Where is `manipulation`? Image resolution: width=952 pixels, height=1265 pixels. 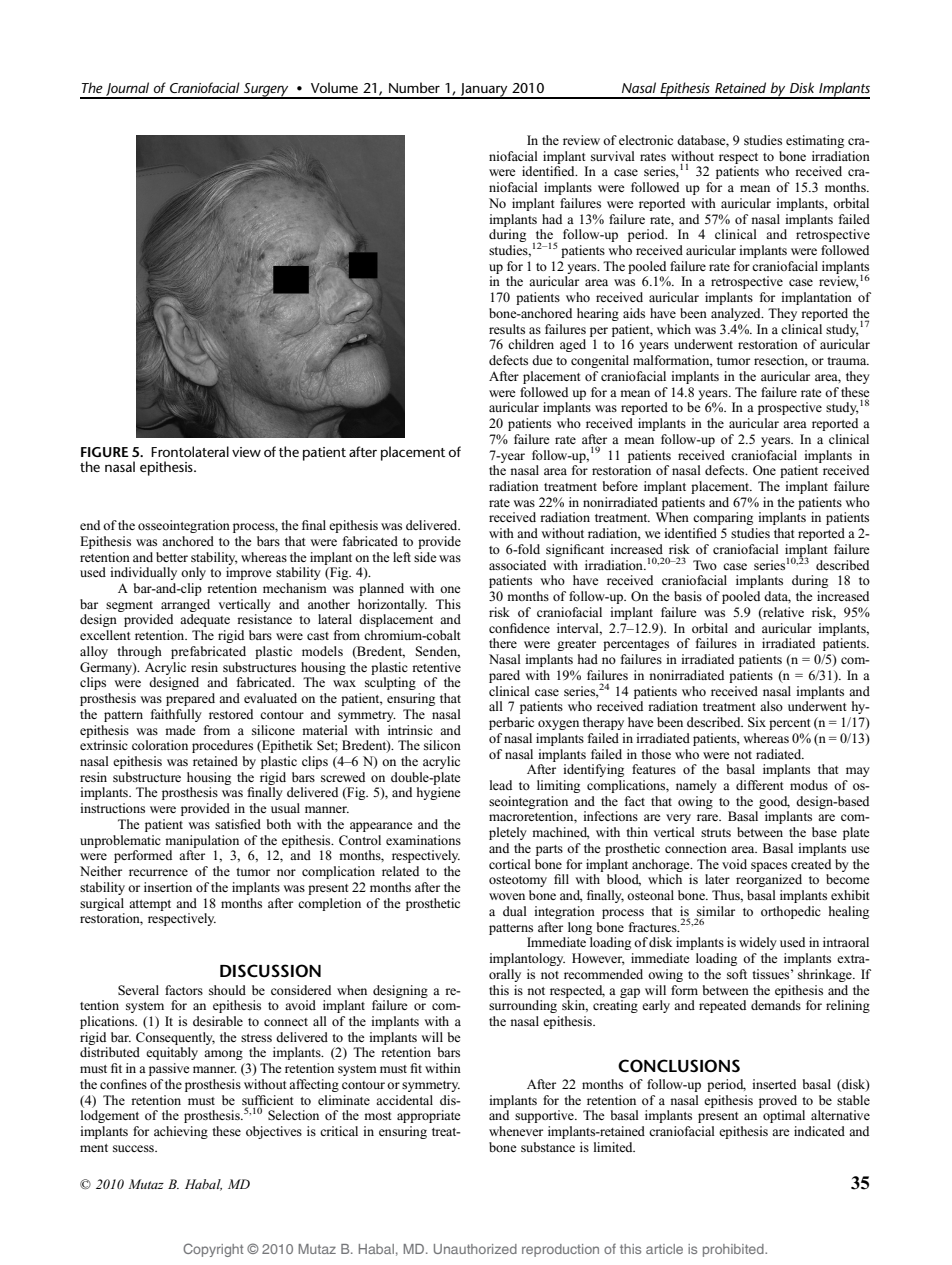
manipulation is located at coordinates (202, 841).
